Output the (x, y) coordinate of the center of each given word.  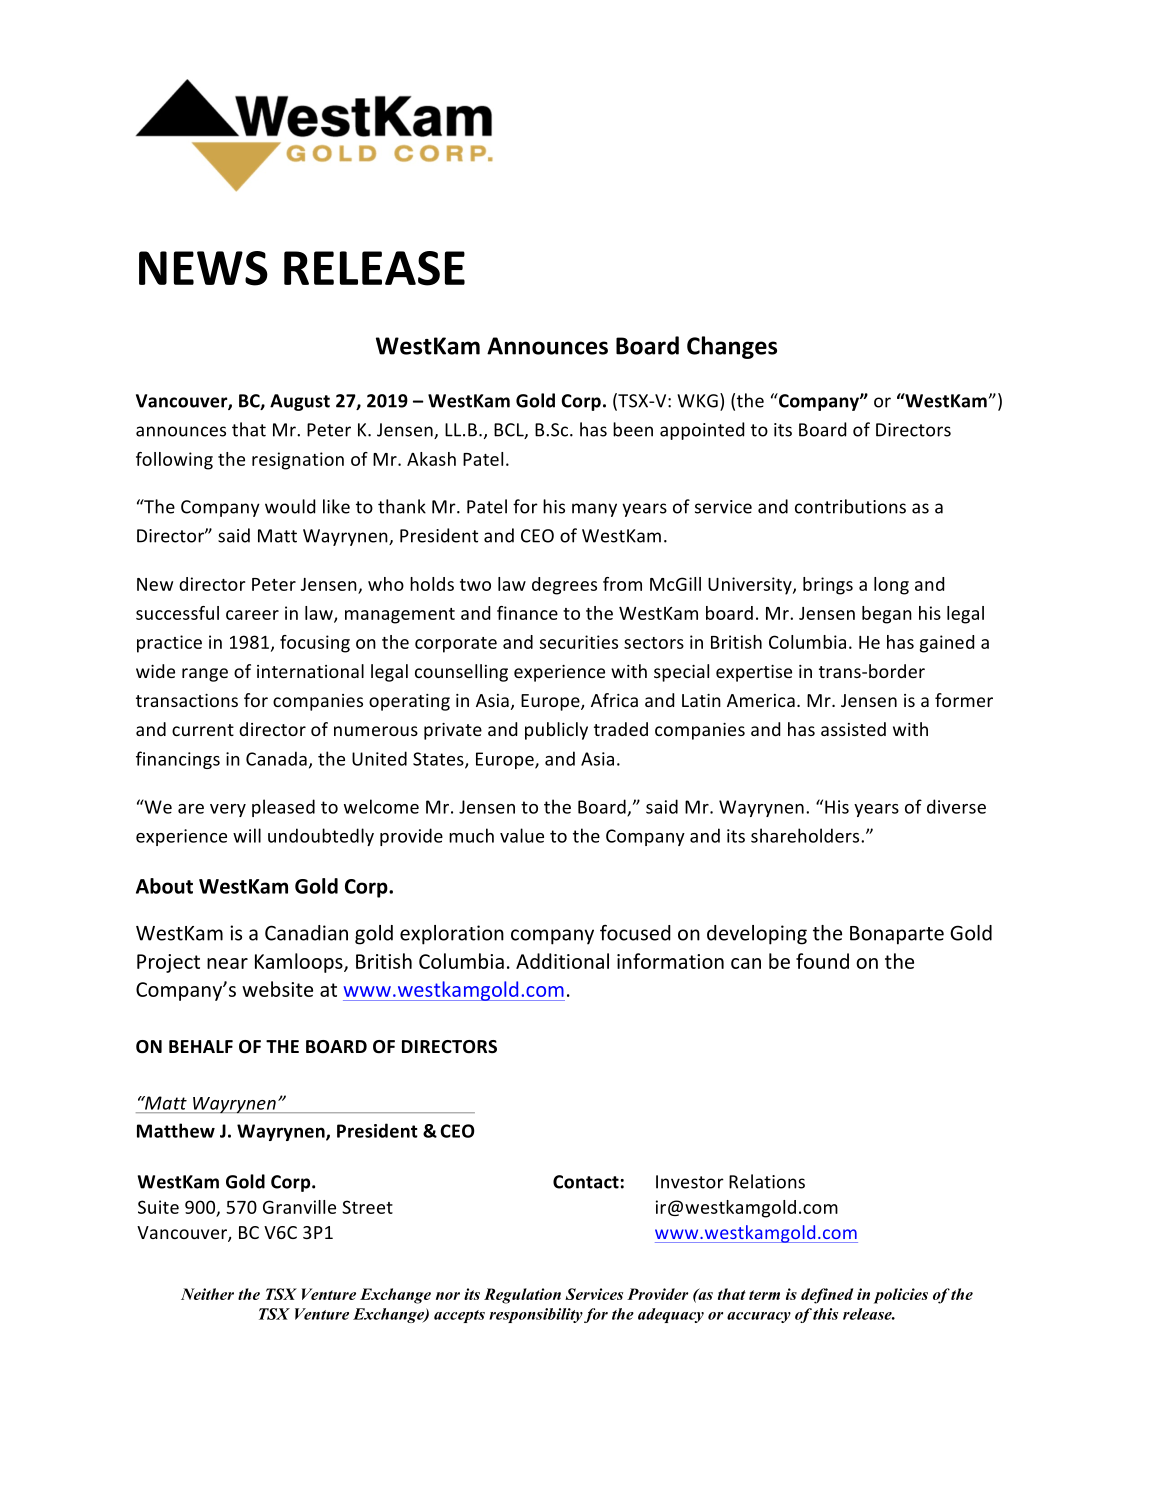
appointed (702, 431)
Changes (732, 347)
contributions (850, 506)
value (522, 835)
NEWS (203, 268)
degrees (564, 586)
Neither (207, 1294)
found (822, 961)
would (290, 506)
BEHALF (201, 1046)
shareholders (806, 835)
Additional (562, 961)
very (228, 810)
